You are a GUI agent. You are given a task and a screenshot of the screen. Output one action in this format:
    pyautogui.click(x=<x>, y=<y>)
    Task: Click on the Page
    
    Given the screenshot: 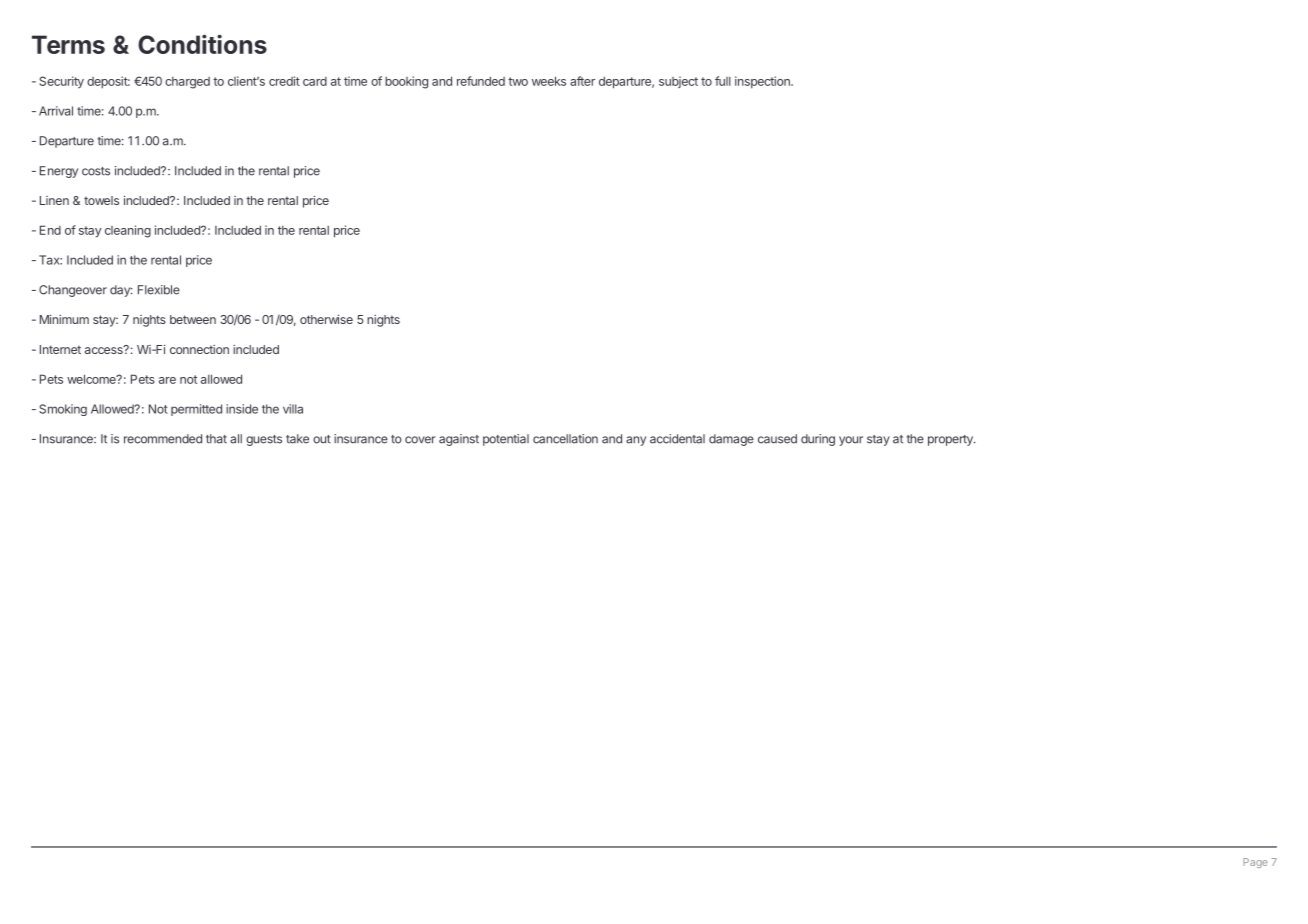 What is the action you would take?
    pyautogui.click(x=1255, y=863)
